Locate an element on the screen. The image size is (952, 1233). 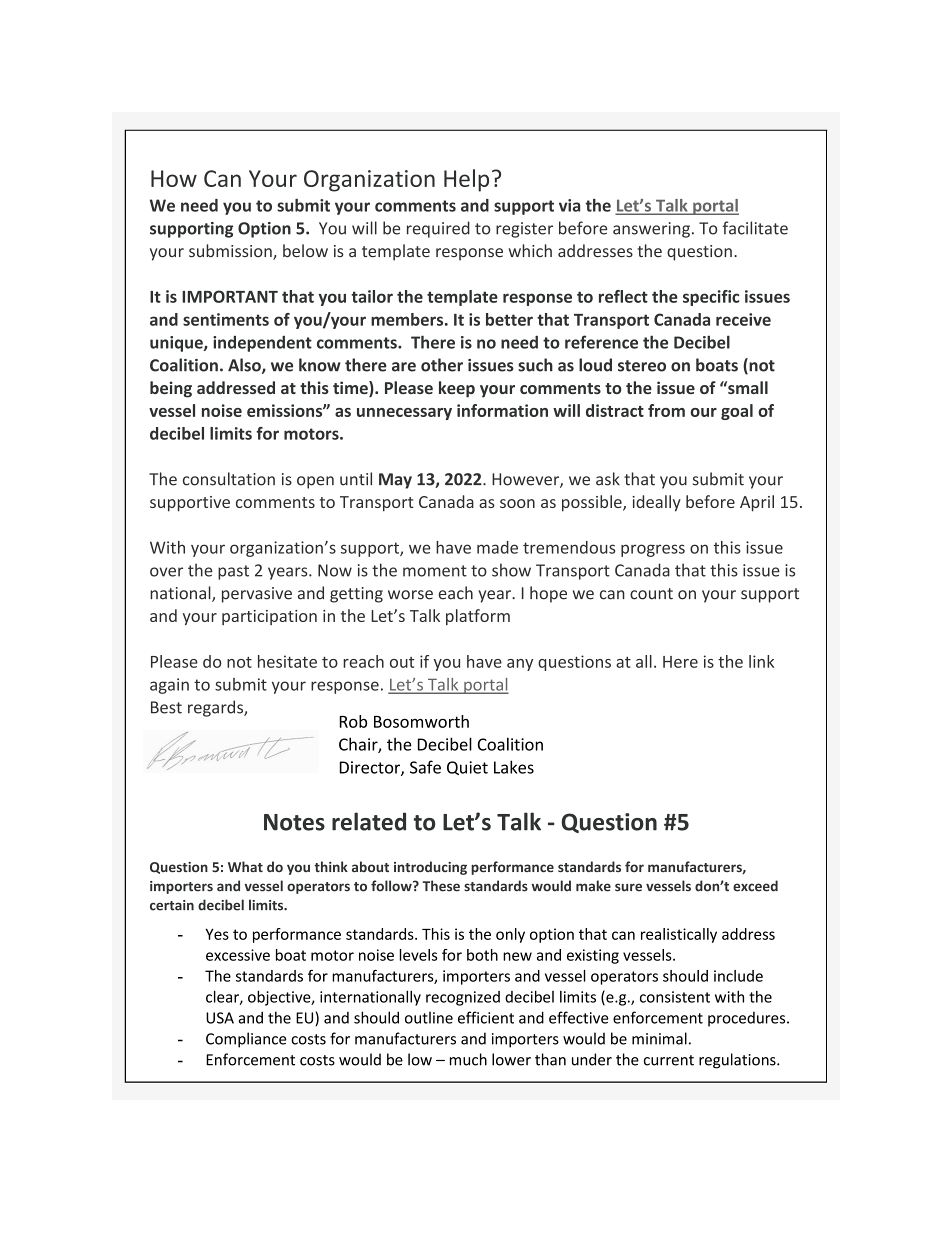
Best is located at coordinates (166, 707).
